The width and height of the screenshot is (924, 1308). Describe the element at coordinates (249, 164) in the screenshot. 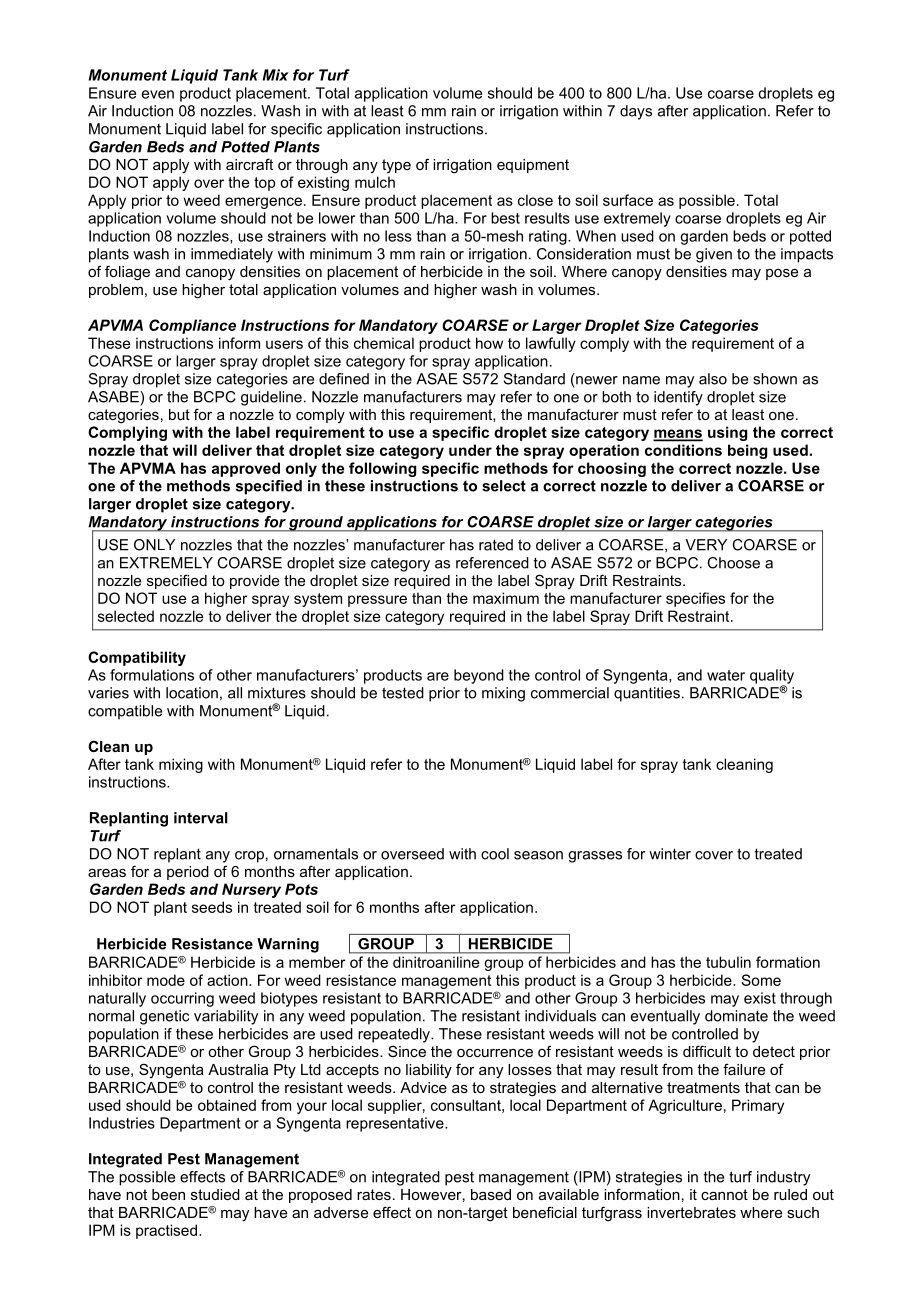

I see `aircraft` at that location.
